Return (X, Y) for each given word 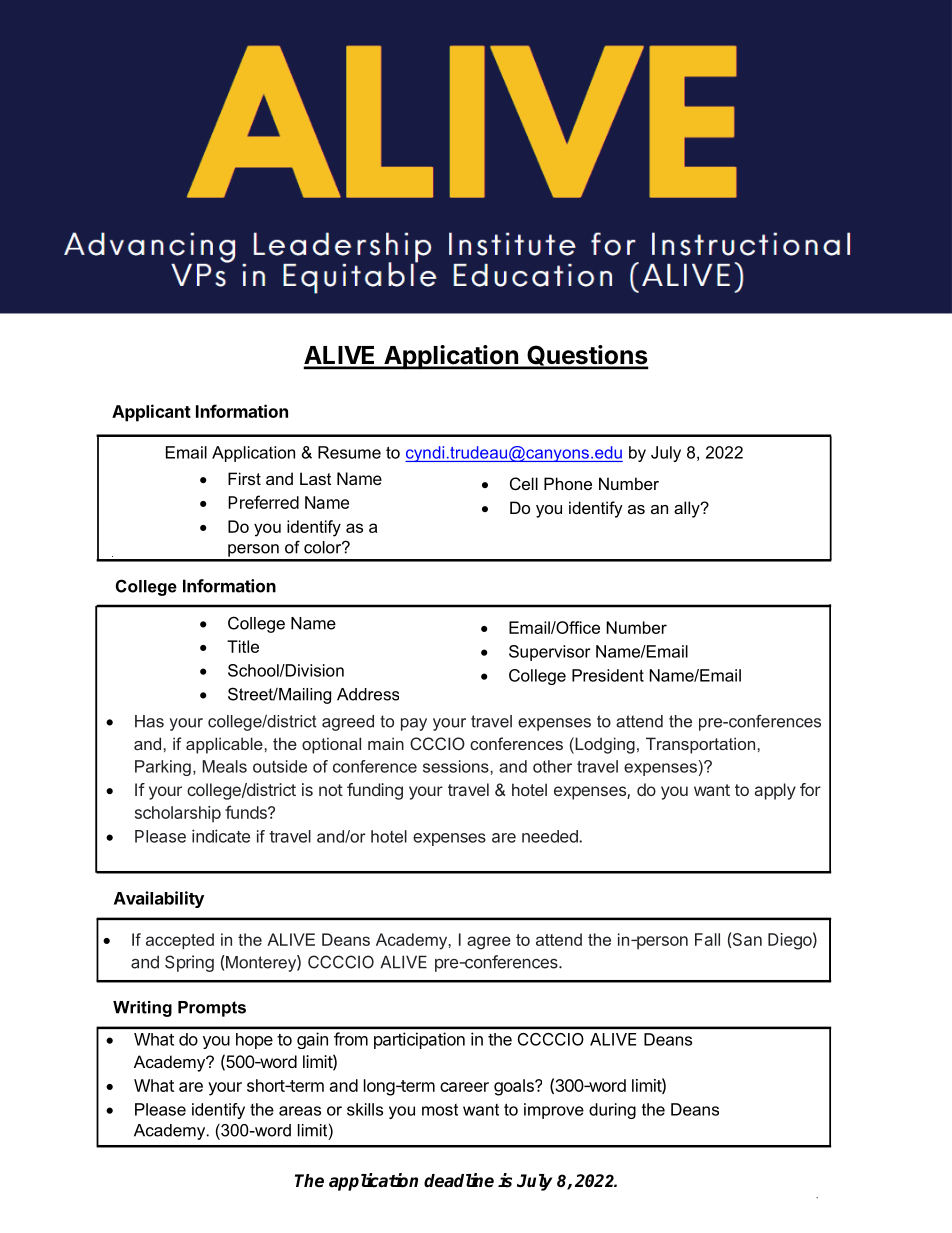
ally (688, 509)
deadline (459, 1180)
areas (300, 1111)
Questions (587, 356)
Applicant (151, 413)
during (612, 1111)
